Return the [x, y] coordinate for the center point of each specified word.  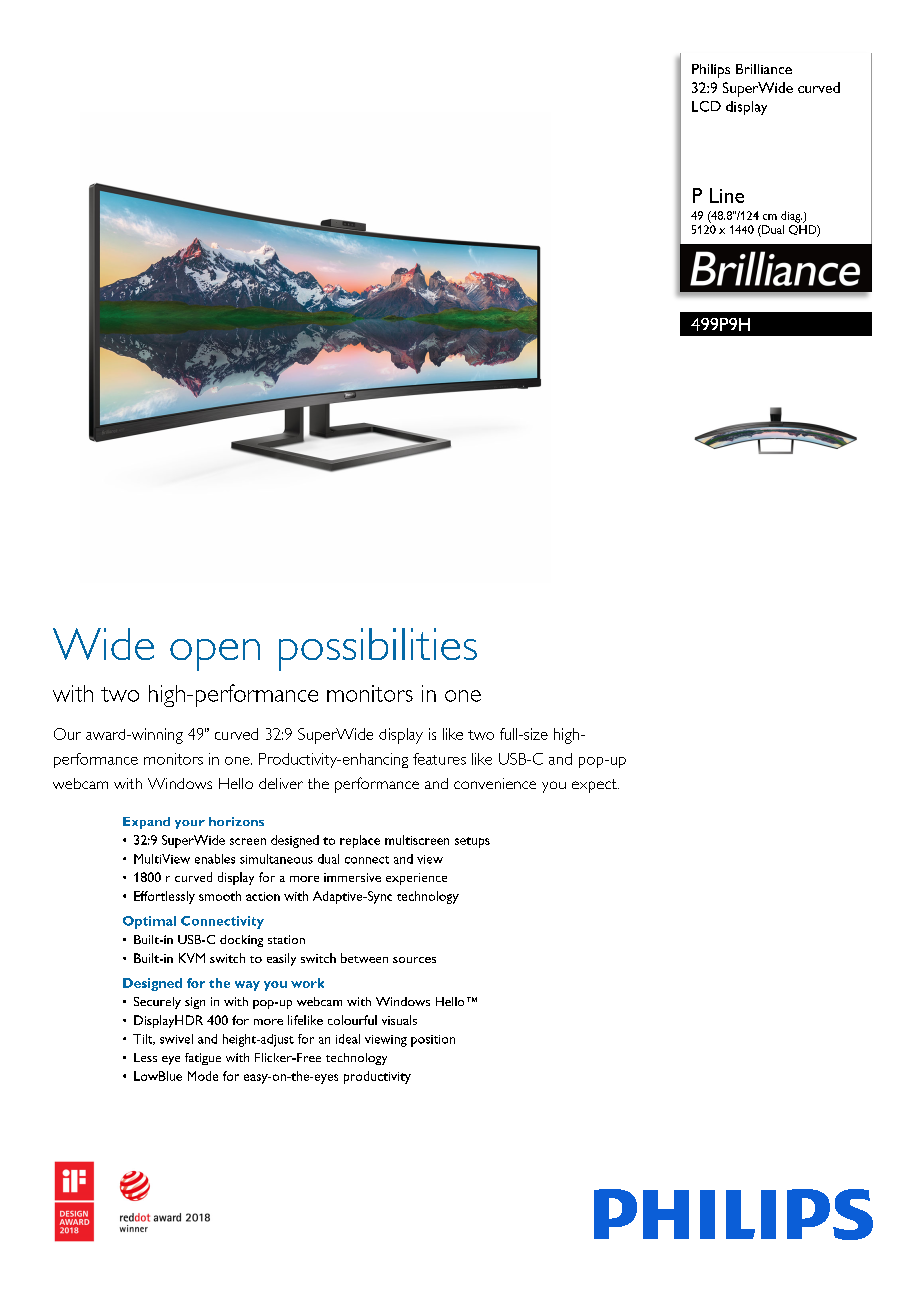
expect [595, 786]
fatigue [203, 1059]
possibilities [378, 649]
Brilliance [764, 69]
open [215, 655]
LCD [706, 106]
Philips [711, 71]
